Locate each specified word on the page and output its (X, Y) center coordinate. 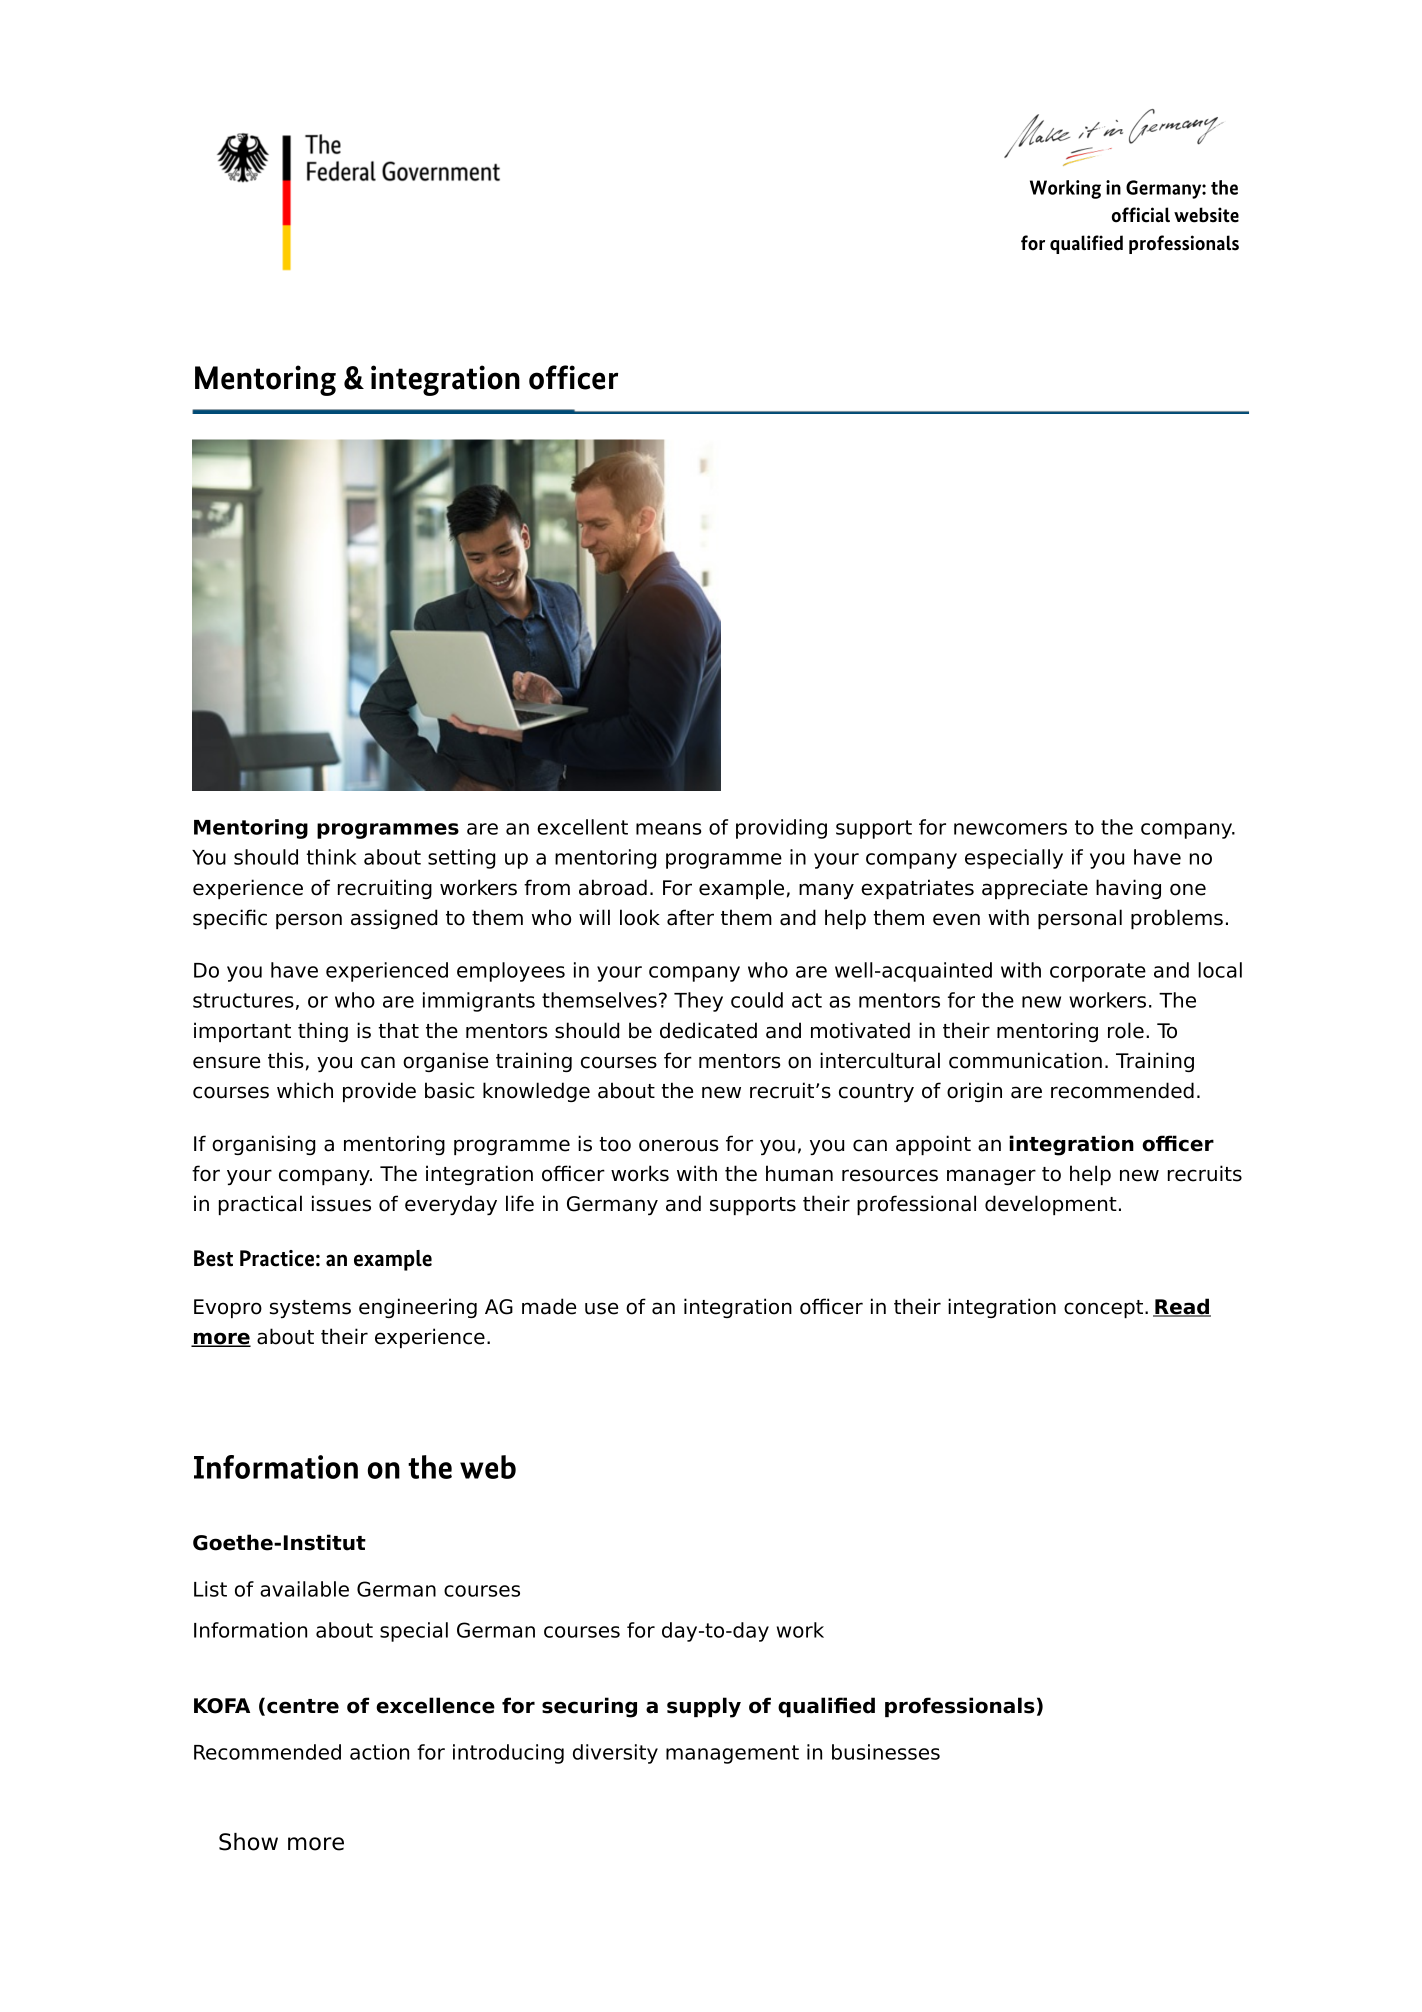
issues (341, 1203)
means (669, 829)
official (1141, 215)
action (379, 1752)
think (331, 857)
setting (461, 859)
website (1206, 215)
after (690, 917)
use (601, 1308)
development (1051, 1205)
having (1128, 889)
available (304, 1589)
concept (1105, 1309)
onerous (678, 1145)
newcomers (1010, 829)
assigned (394, 919)
